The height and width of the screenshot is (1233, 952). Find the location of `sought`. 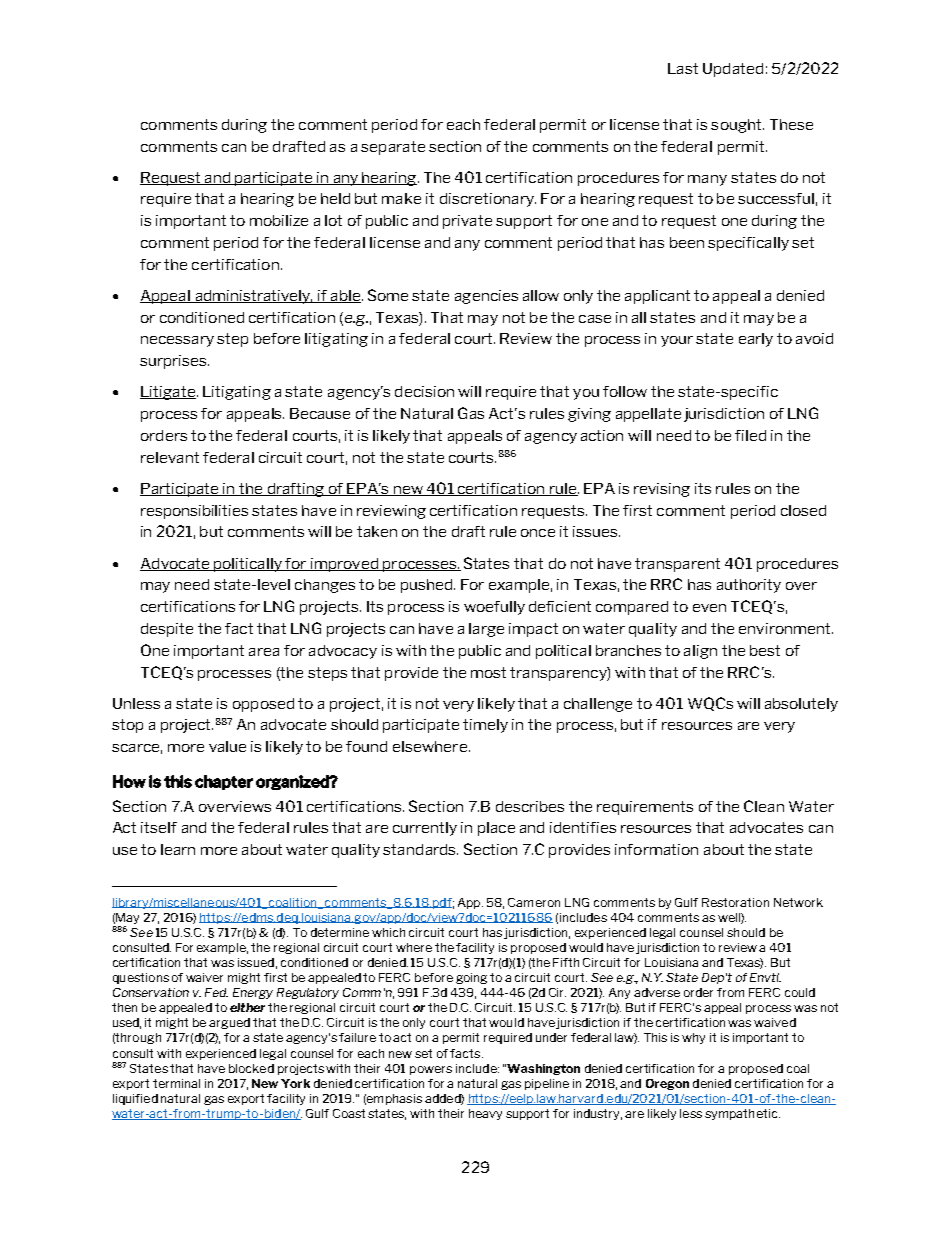

sought is located at coordinates (737, 126).
